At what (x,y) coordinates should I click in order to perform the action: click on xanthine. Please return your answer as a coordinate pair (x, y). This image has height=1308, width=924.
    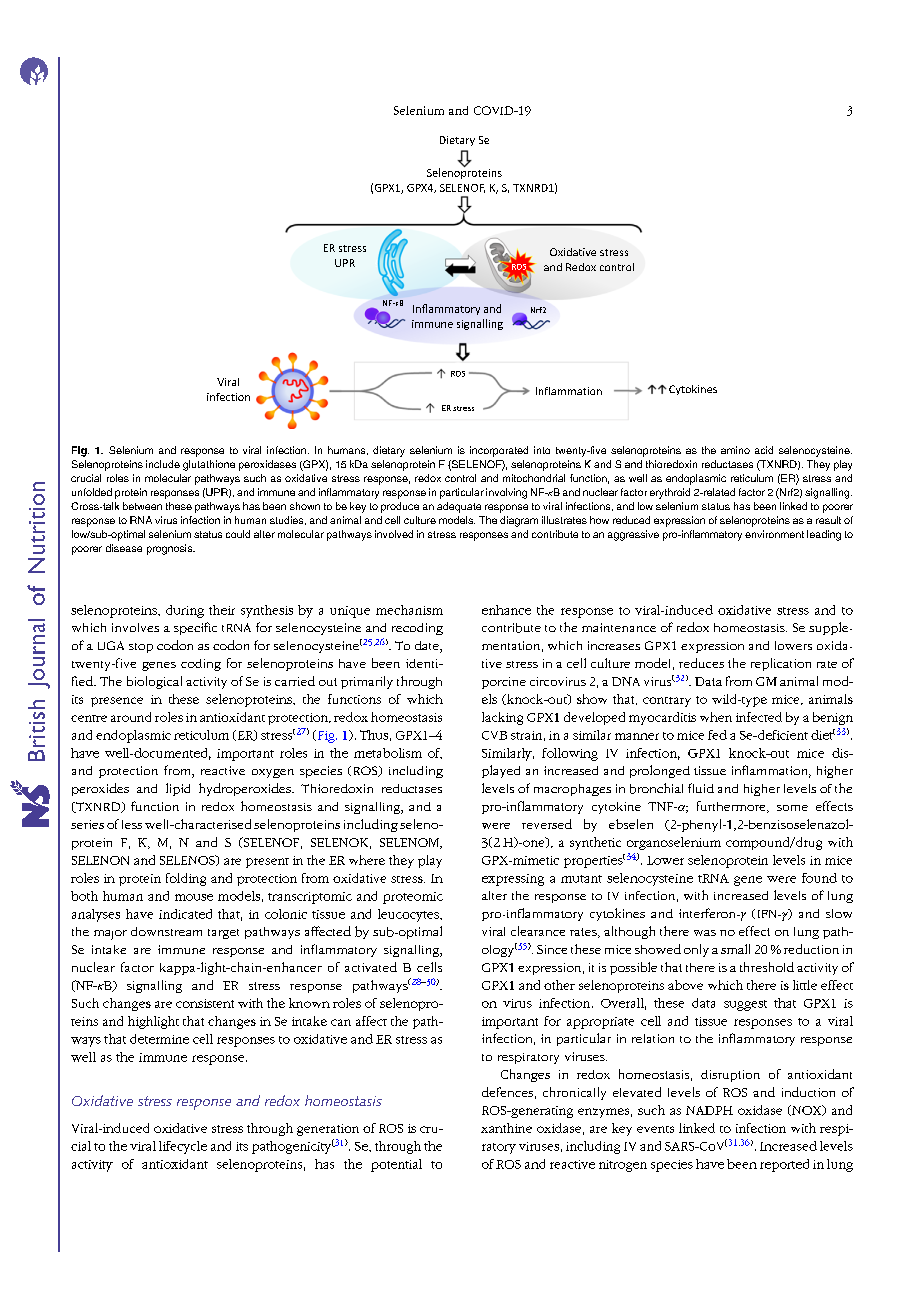
    Looking at the image, I should click on (506, 1128).
